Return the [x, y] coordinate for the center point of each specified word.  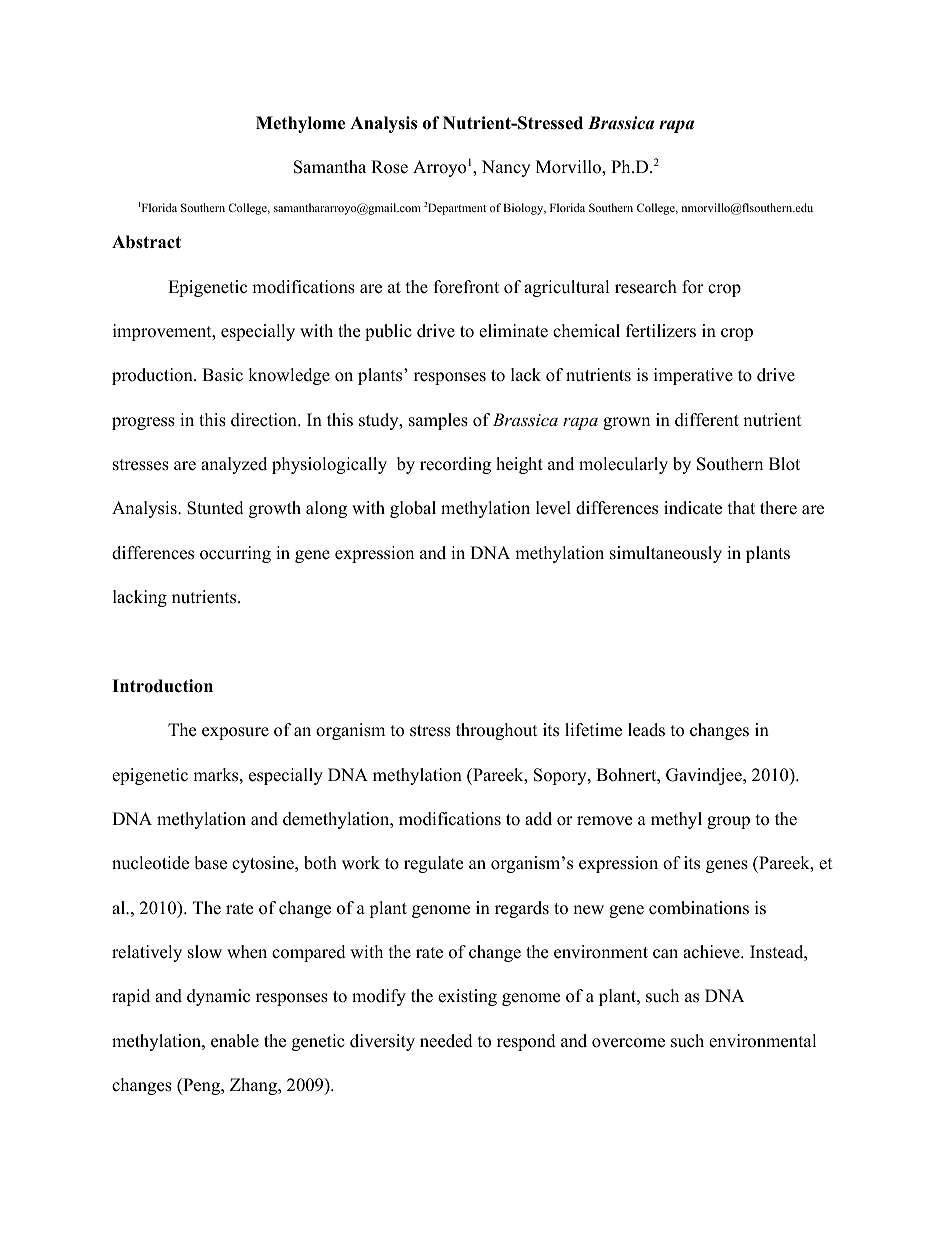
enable [235, 1041]
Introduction [162, 686]
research [646, 287]
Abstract [146, 242]
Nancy [506, 168]
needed [446, 1041]
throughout [497, 731]
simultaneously [666, 554]
